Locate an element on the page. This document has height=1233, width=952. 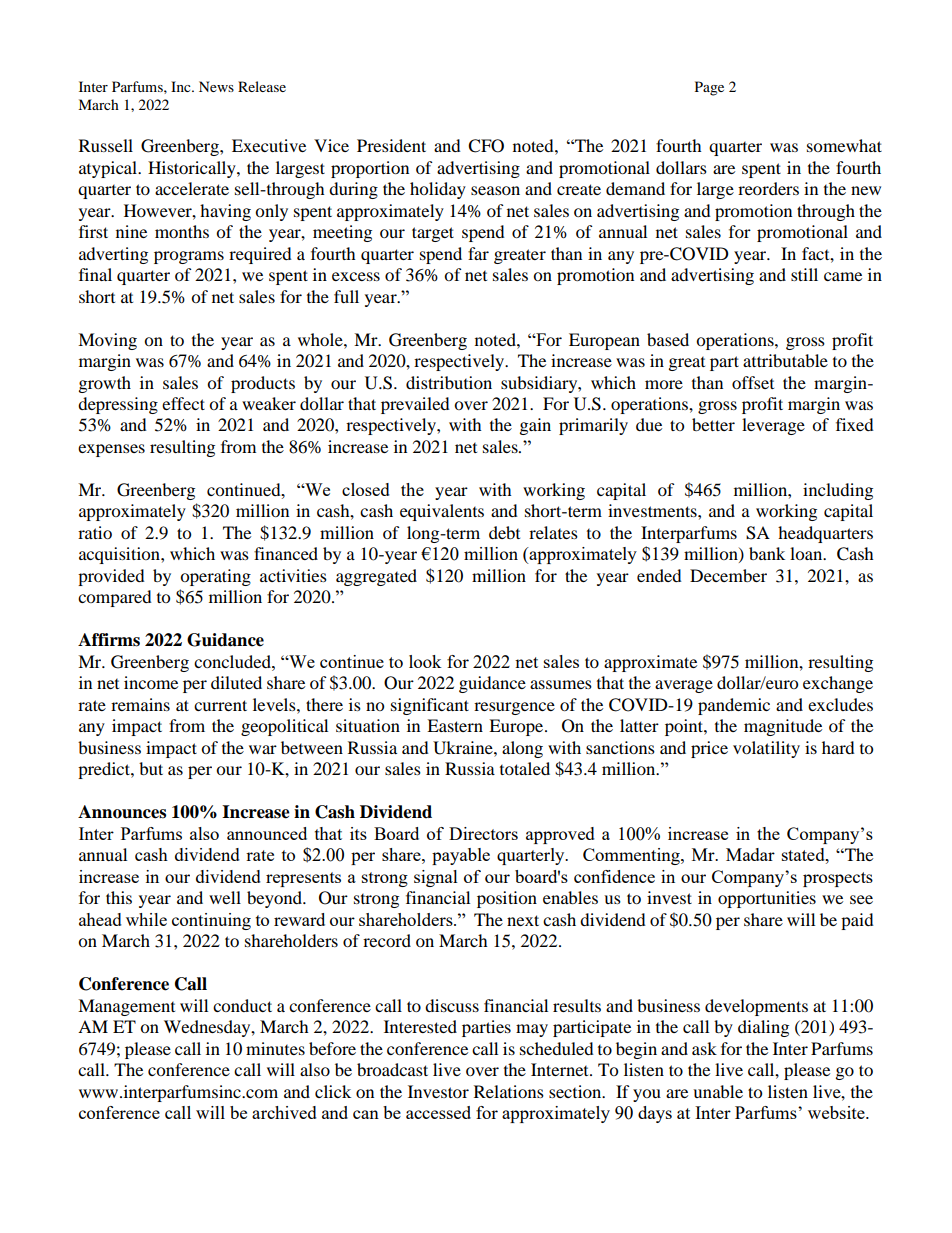
attributable is located at coordinates (785, 360).
